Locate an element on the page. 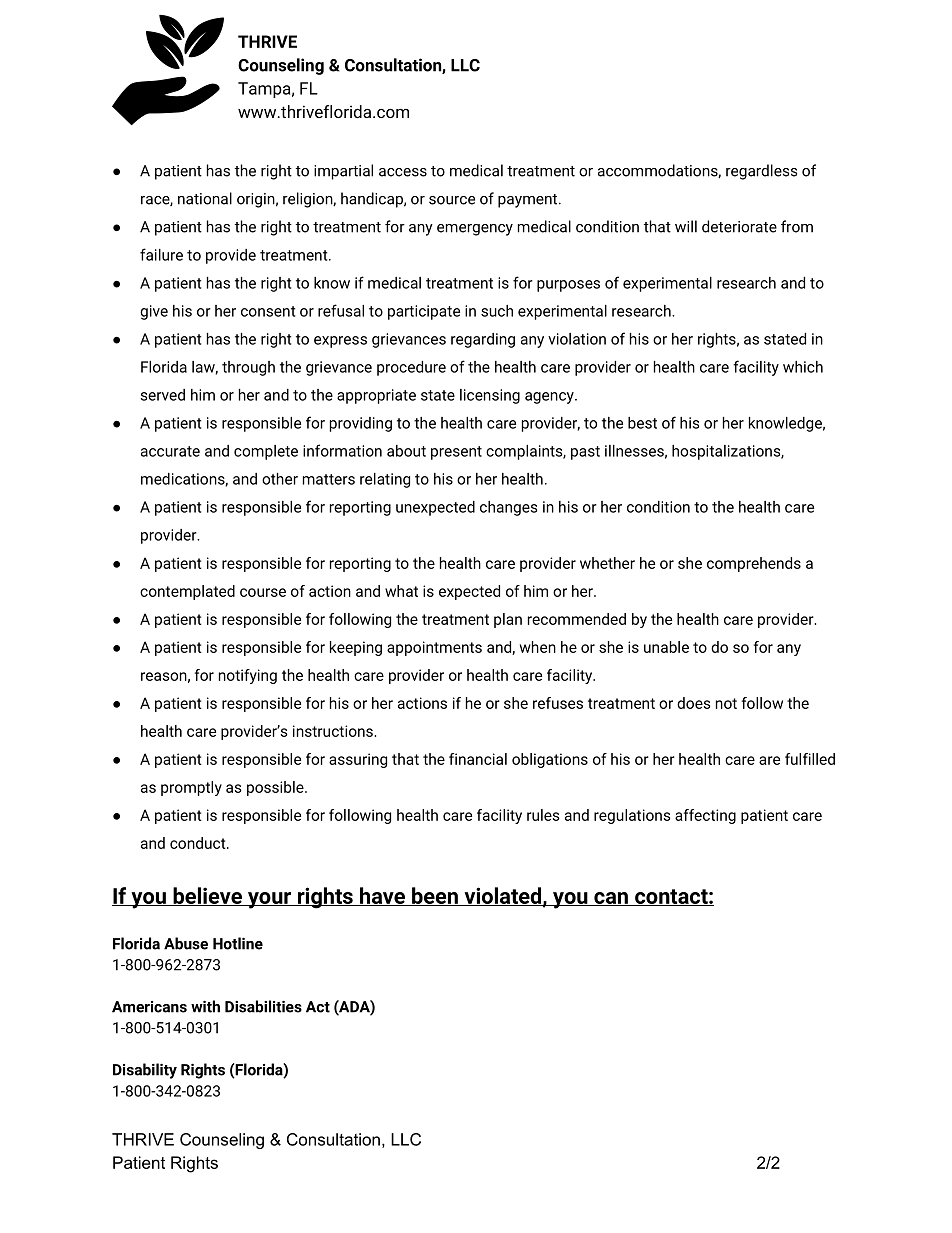 The width and height of the image is (952, 1233). conduct is located at coordinates (199, 843).
